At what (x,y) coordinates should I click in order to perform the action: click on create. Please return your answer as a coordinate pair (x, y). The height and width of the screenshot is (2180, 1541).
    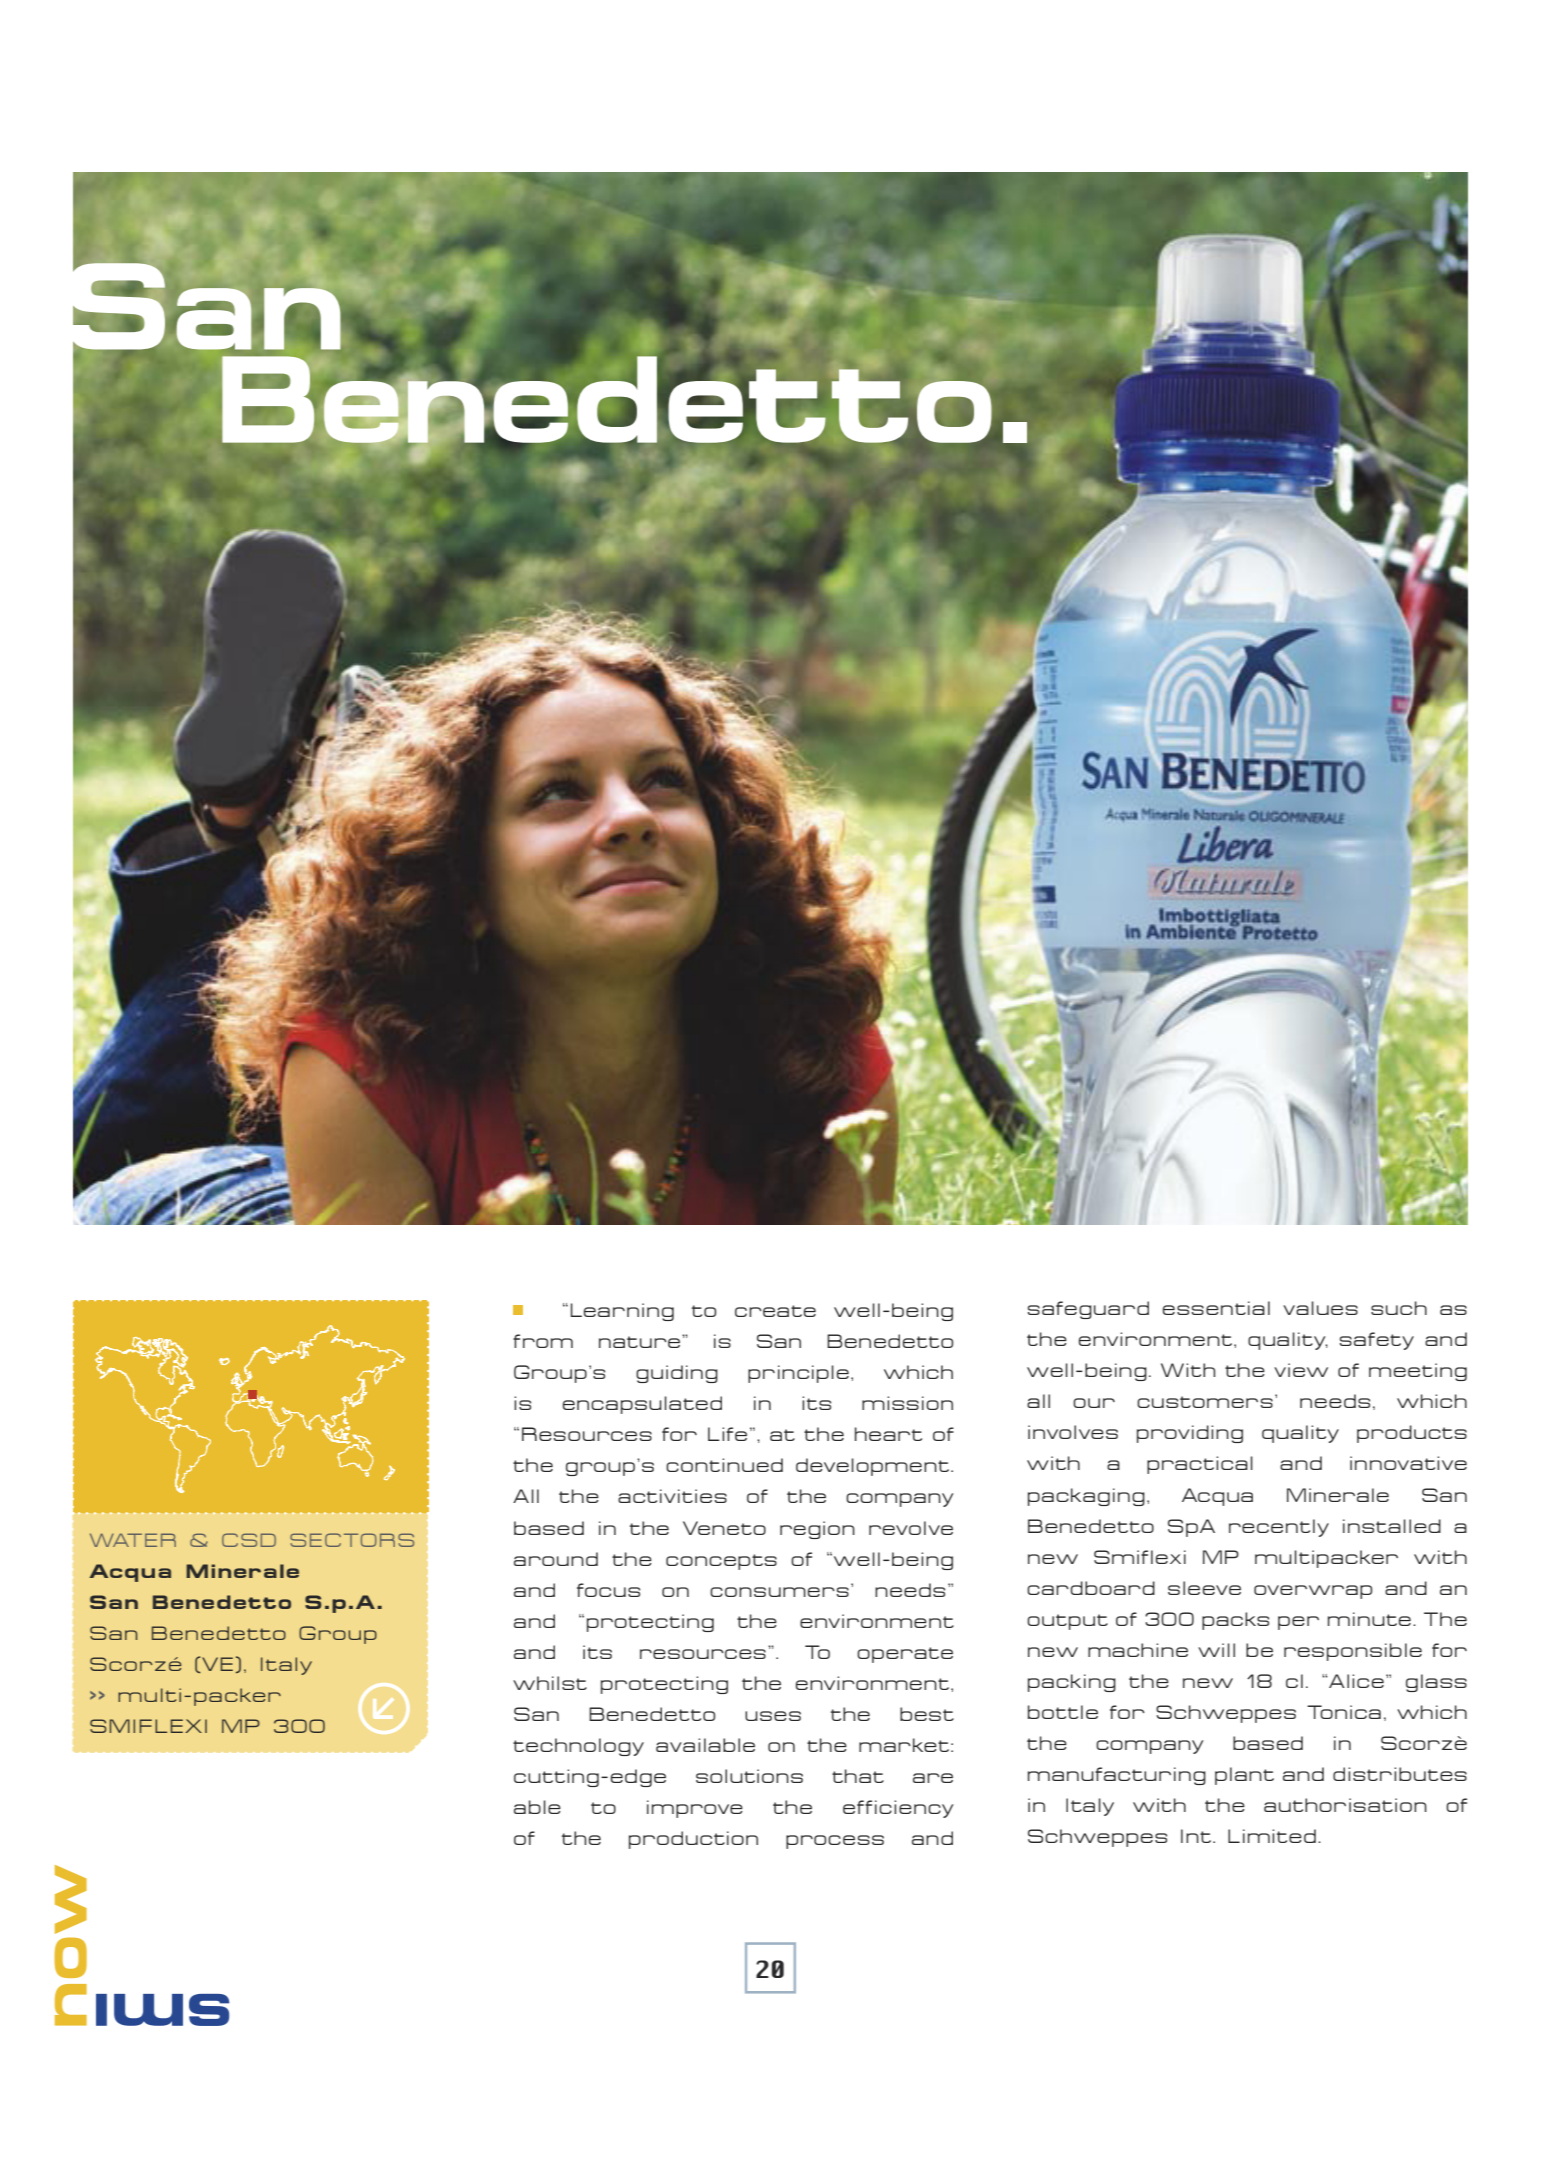
    Looking at the image, I should click on (775, 1311).
